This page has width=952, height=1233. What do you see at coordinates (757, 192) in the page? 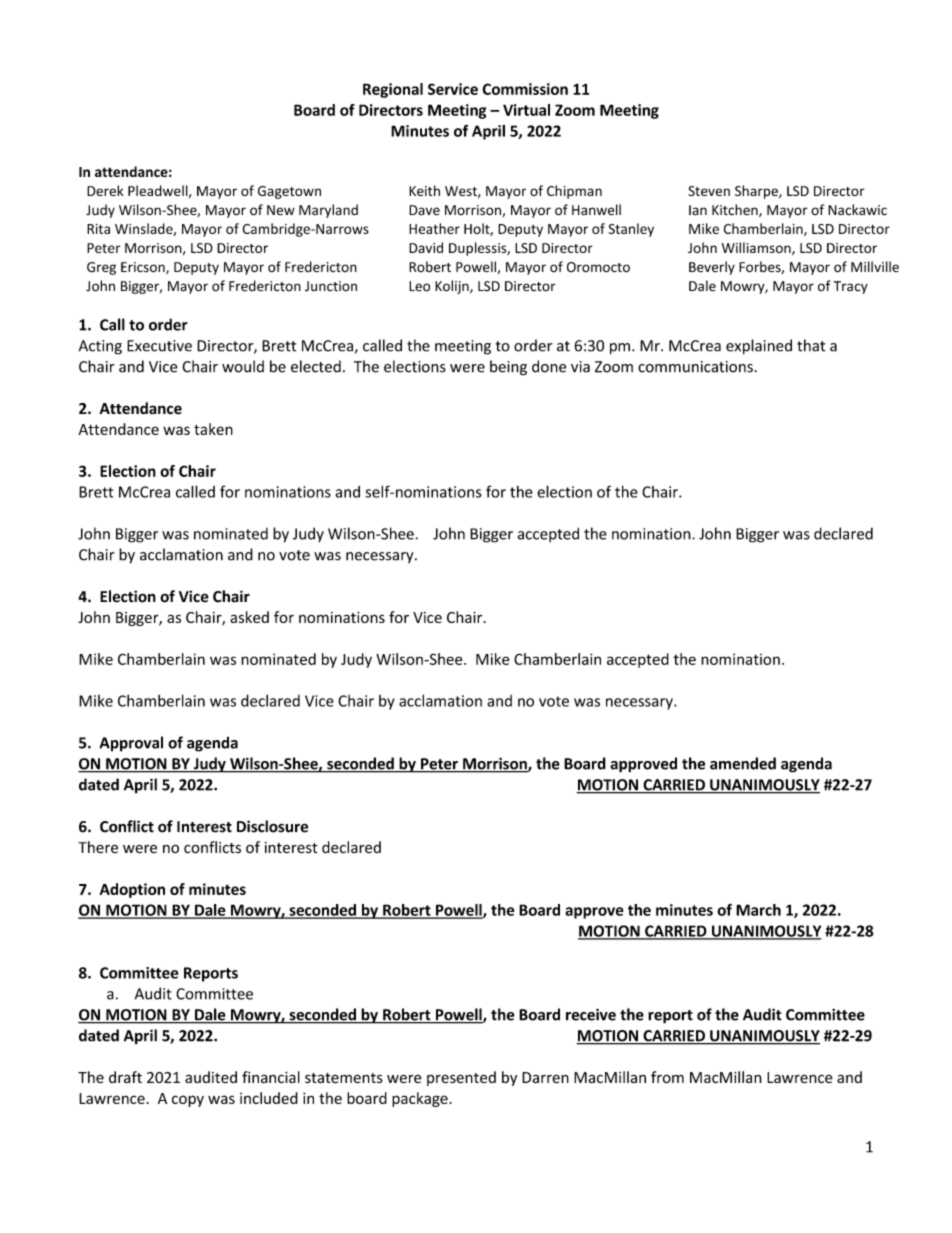
I see `Sharpe` at bounding box center [757, 192].
